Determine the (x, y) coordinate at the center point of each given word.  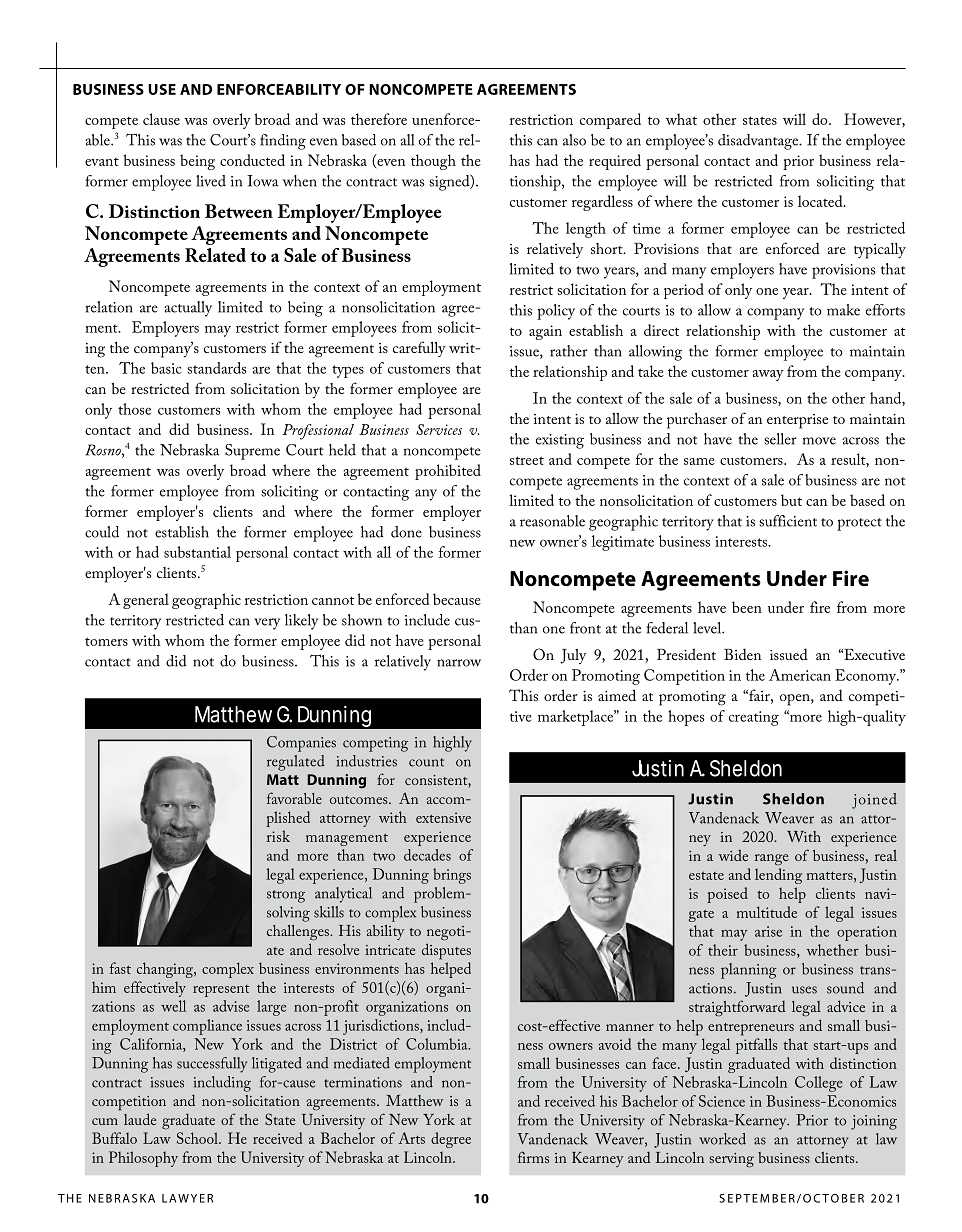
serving (731, 1160)
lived (211, 181)
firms (533, 1157)
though (433, 162)
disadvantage (759, 142)
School (198, 1138)
